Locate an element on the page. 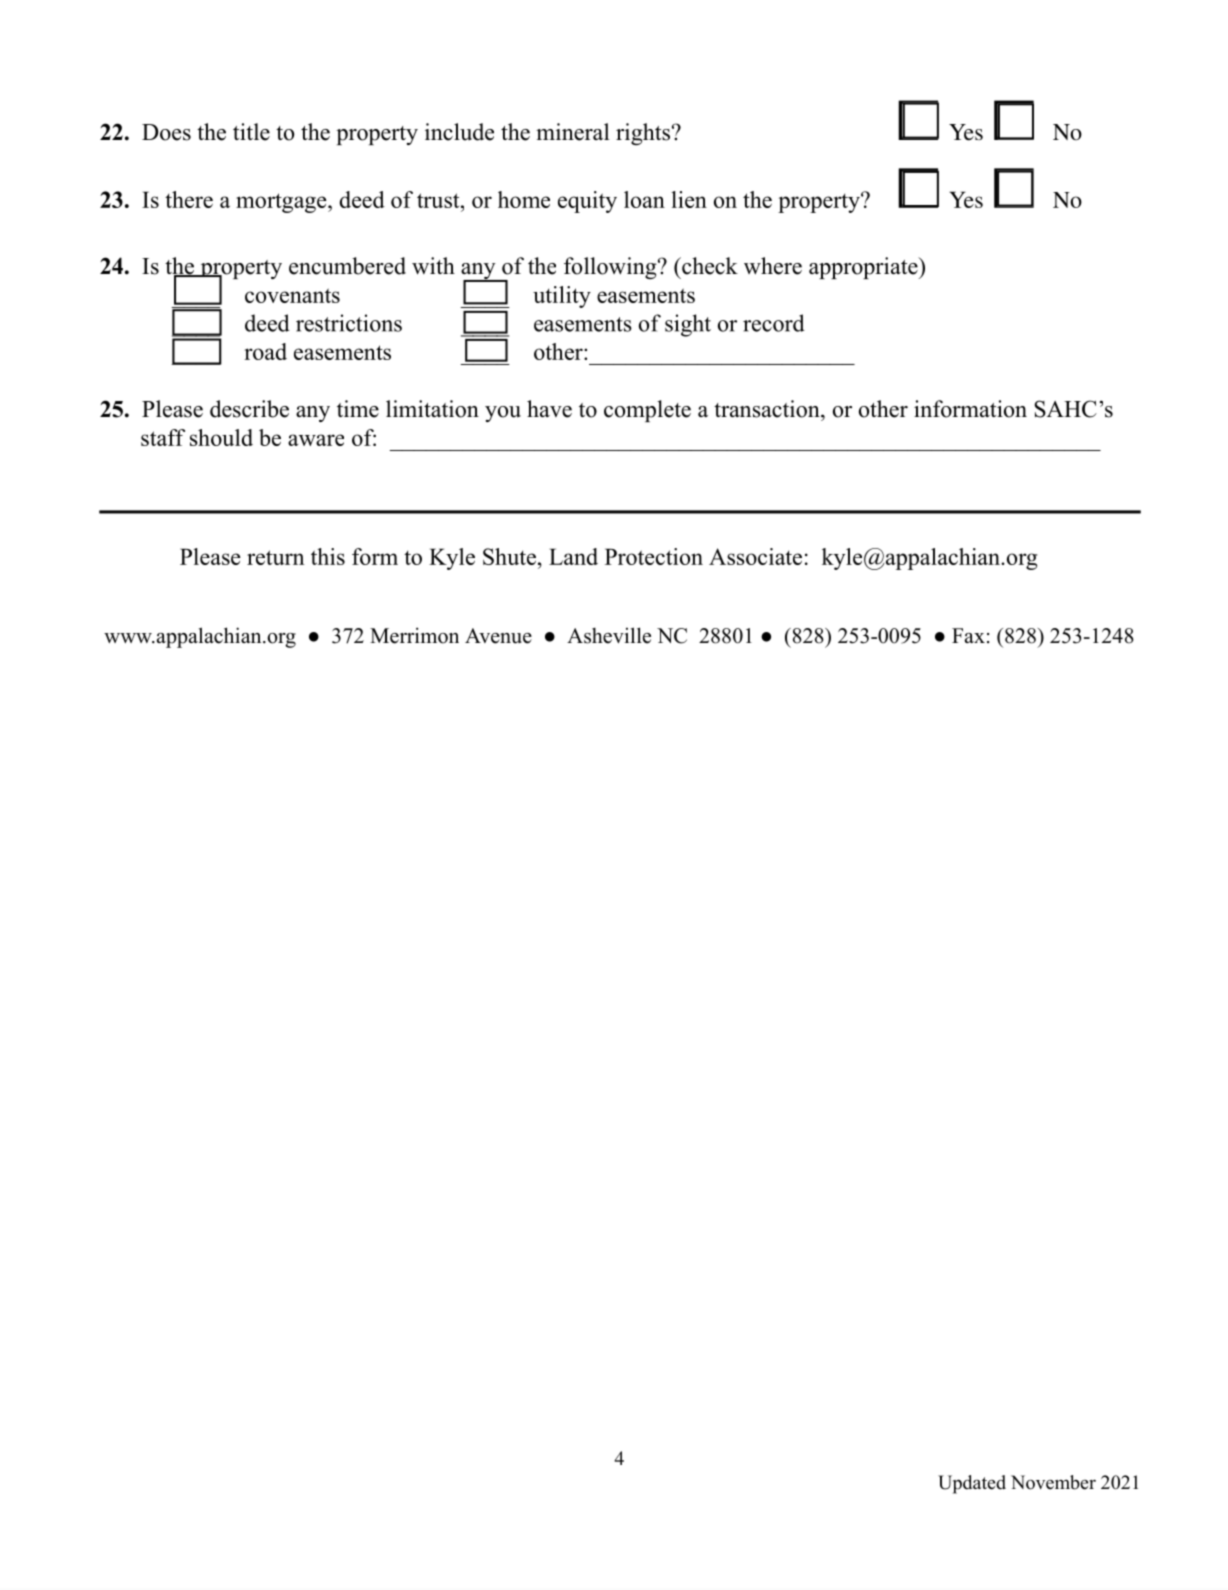 The image size is (1228, 1590). November is located at coordinates (1053, 1482).
